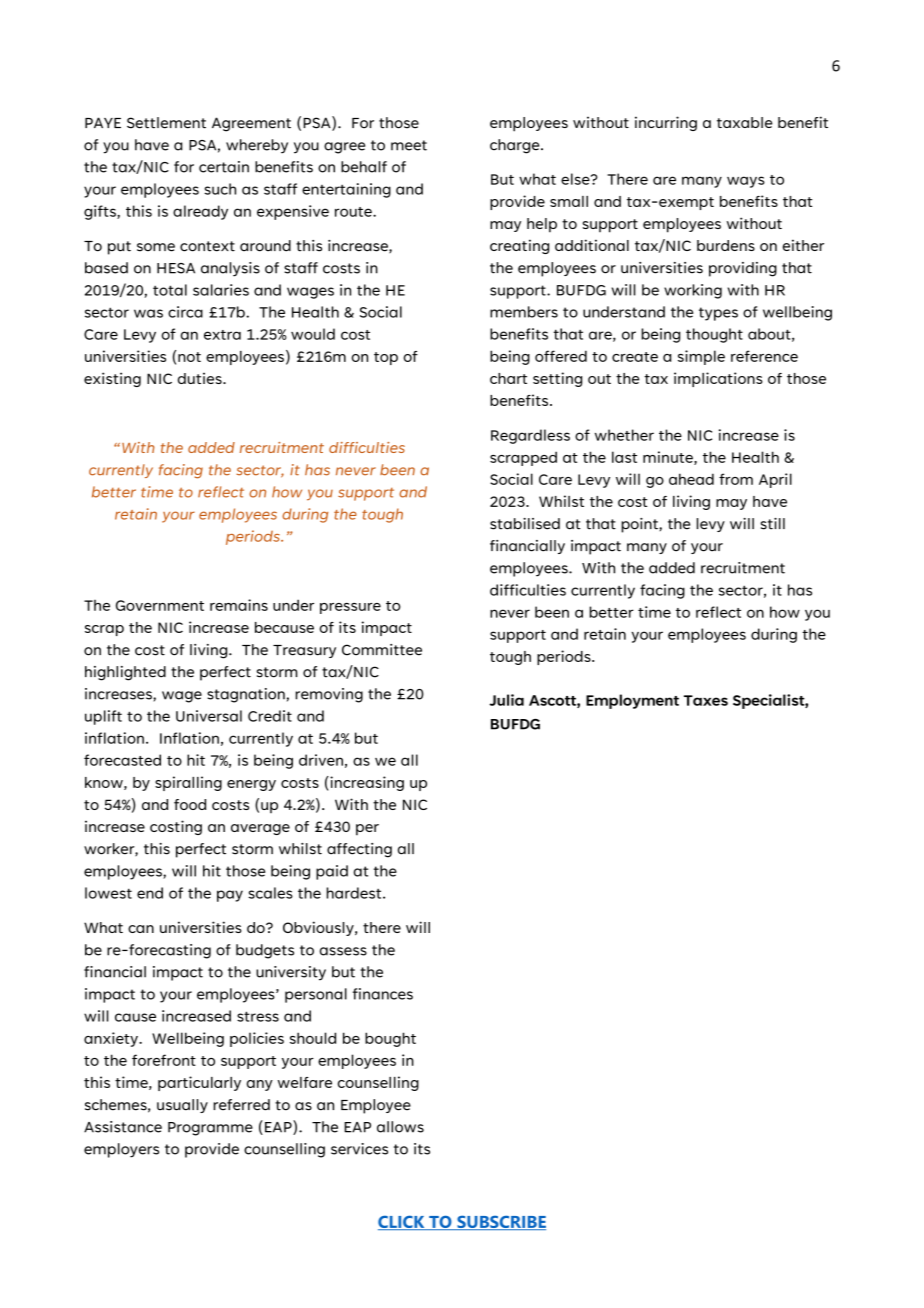 The height and width of the screenshot is (1308, 924). I want to click on employers, so click(121, 1150).
